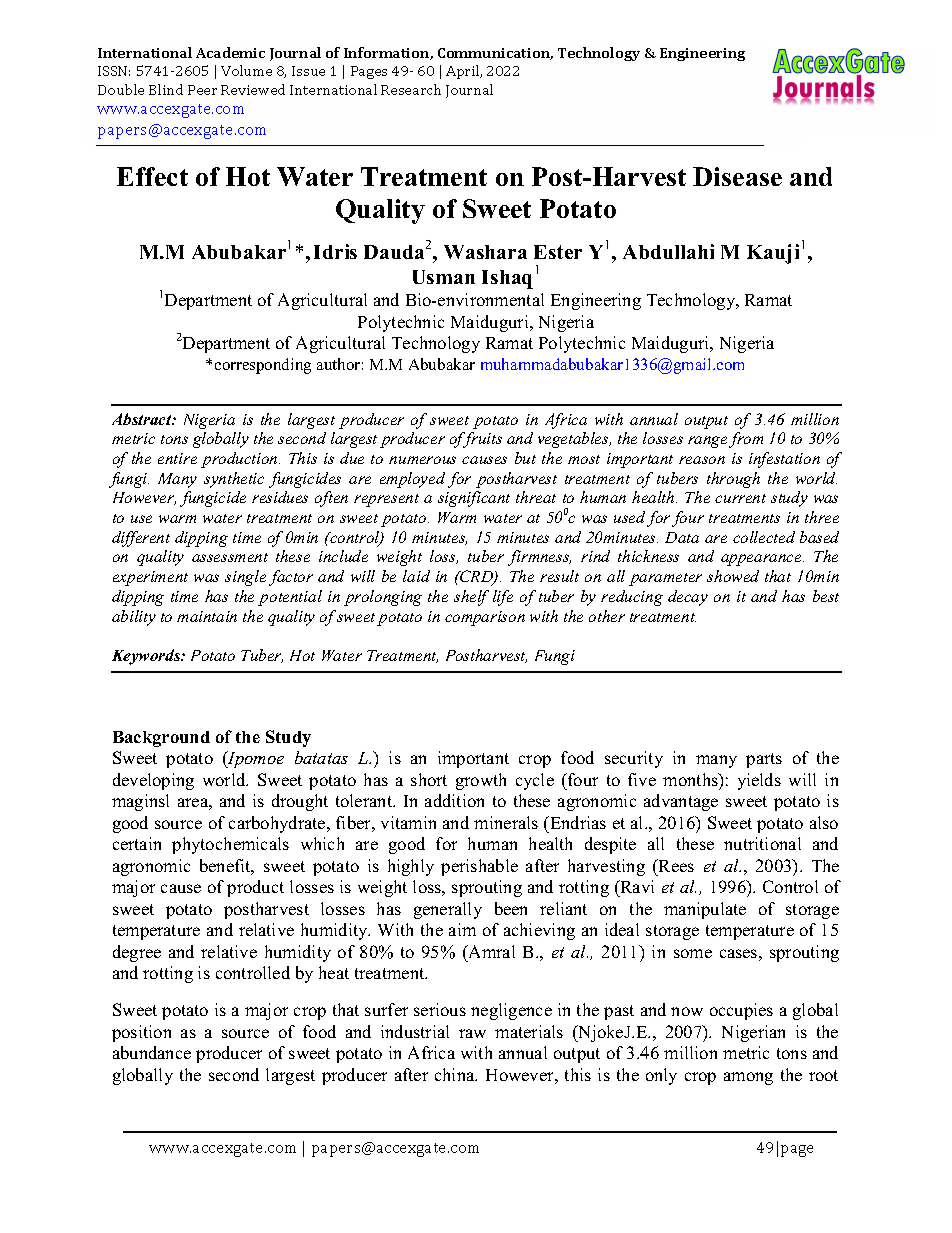  Describe the element at coordinates (263, 366) in the document. I see `corresponding` at that location.
